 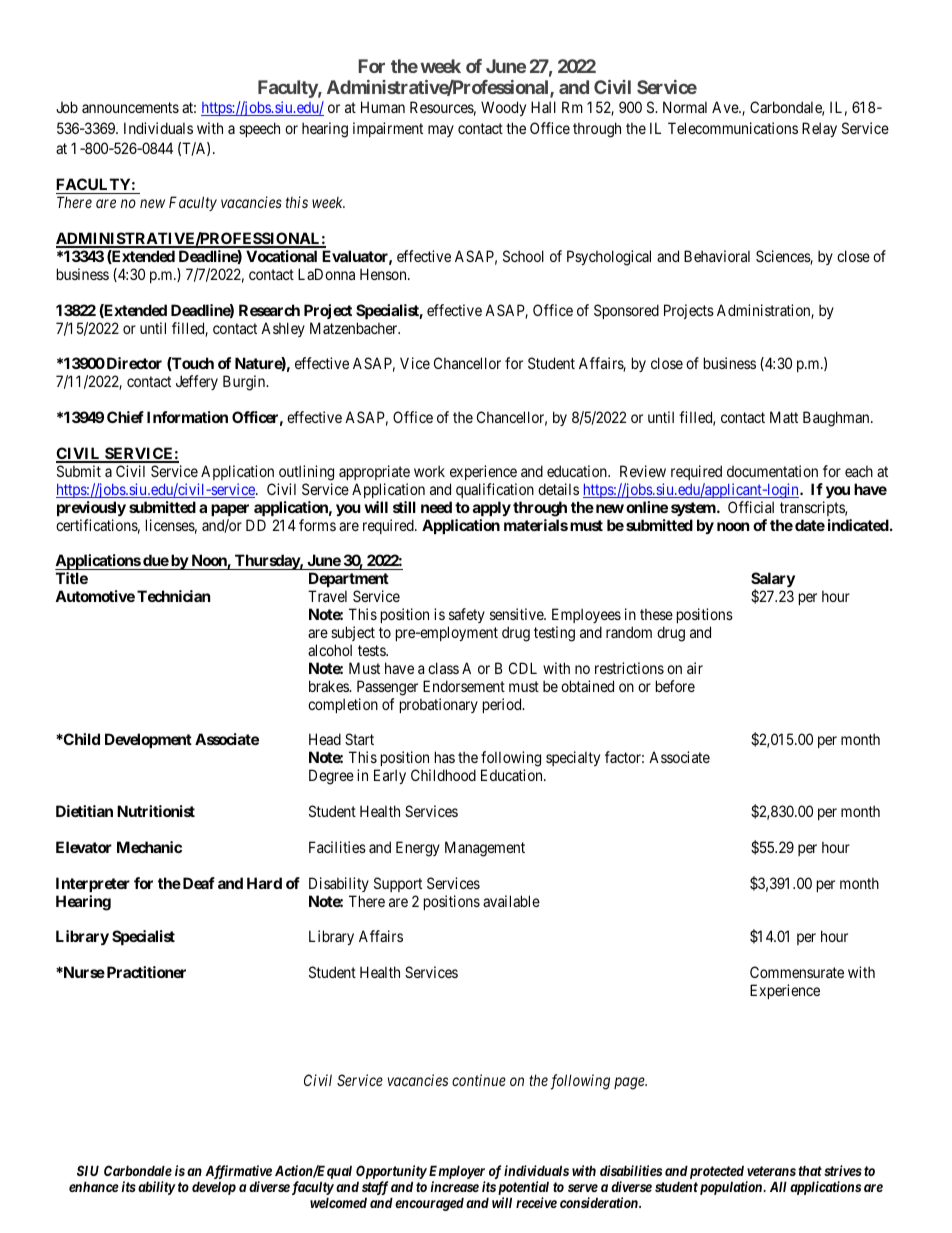 I want to click on Technician, so click(x=173, y=596).
